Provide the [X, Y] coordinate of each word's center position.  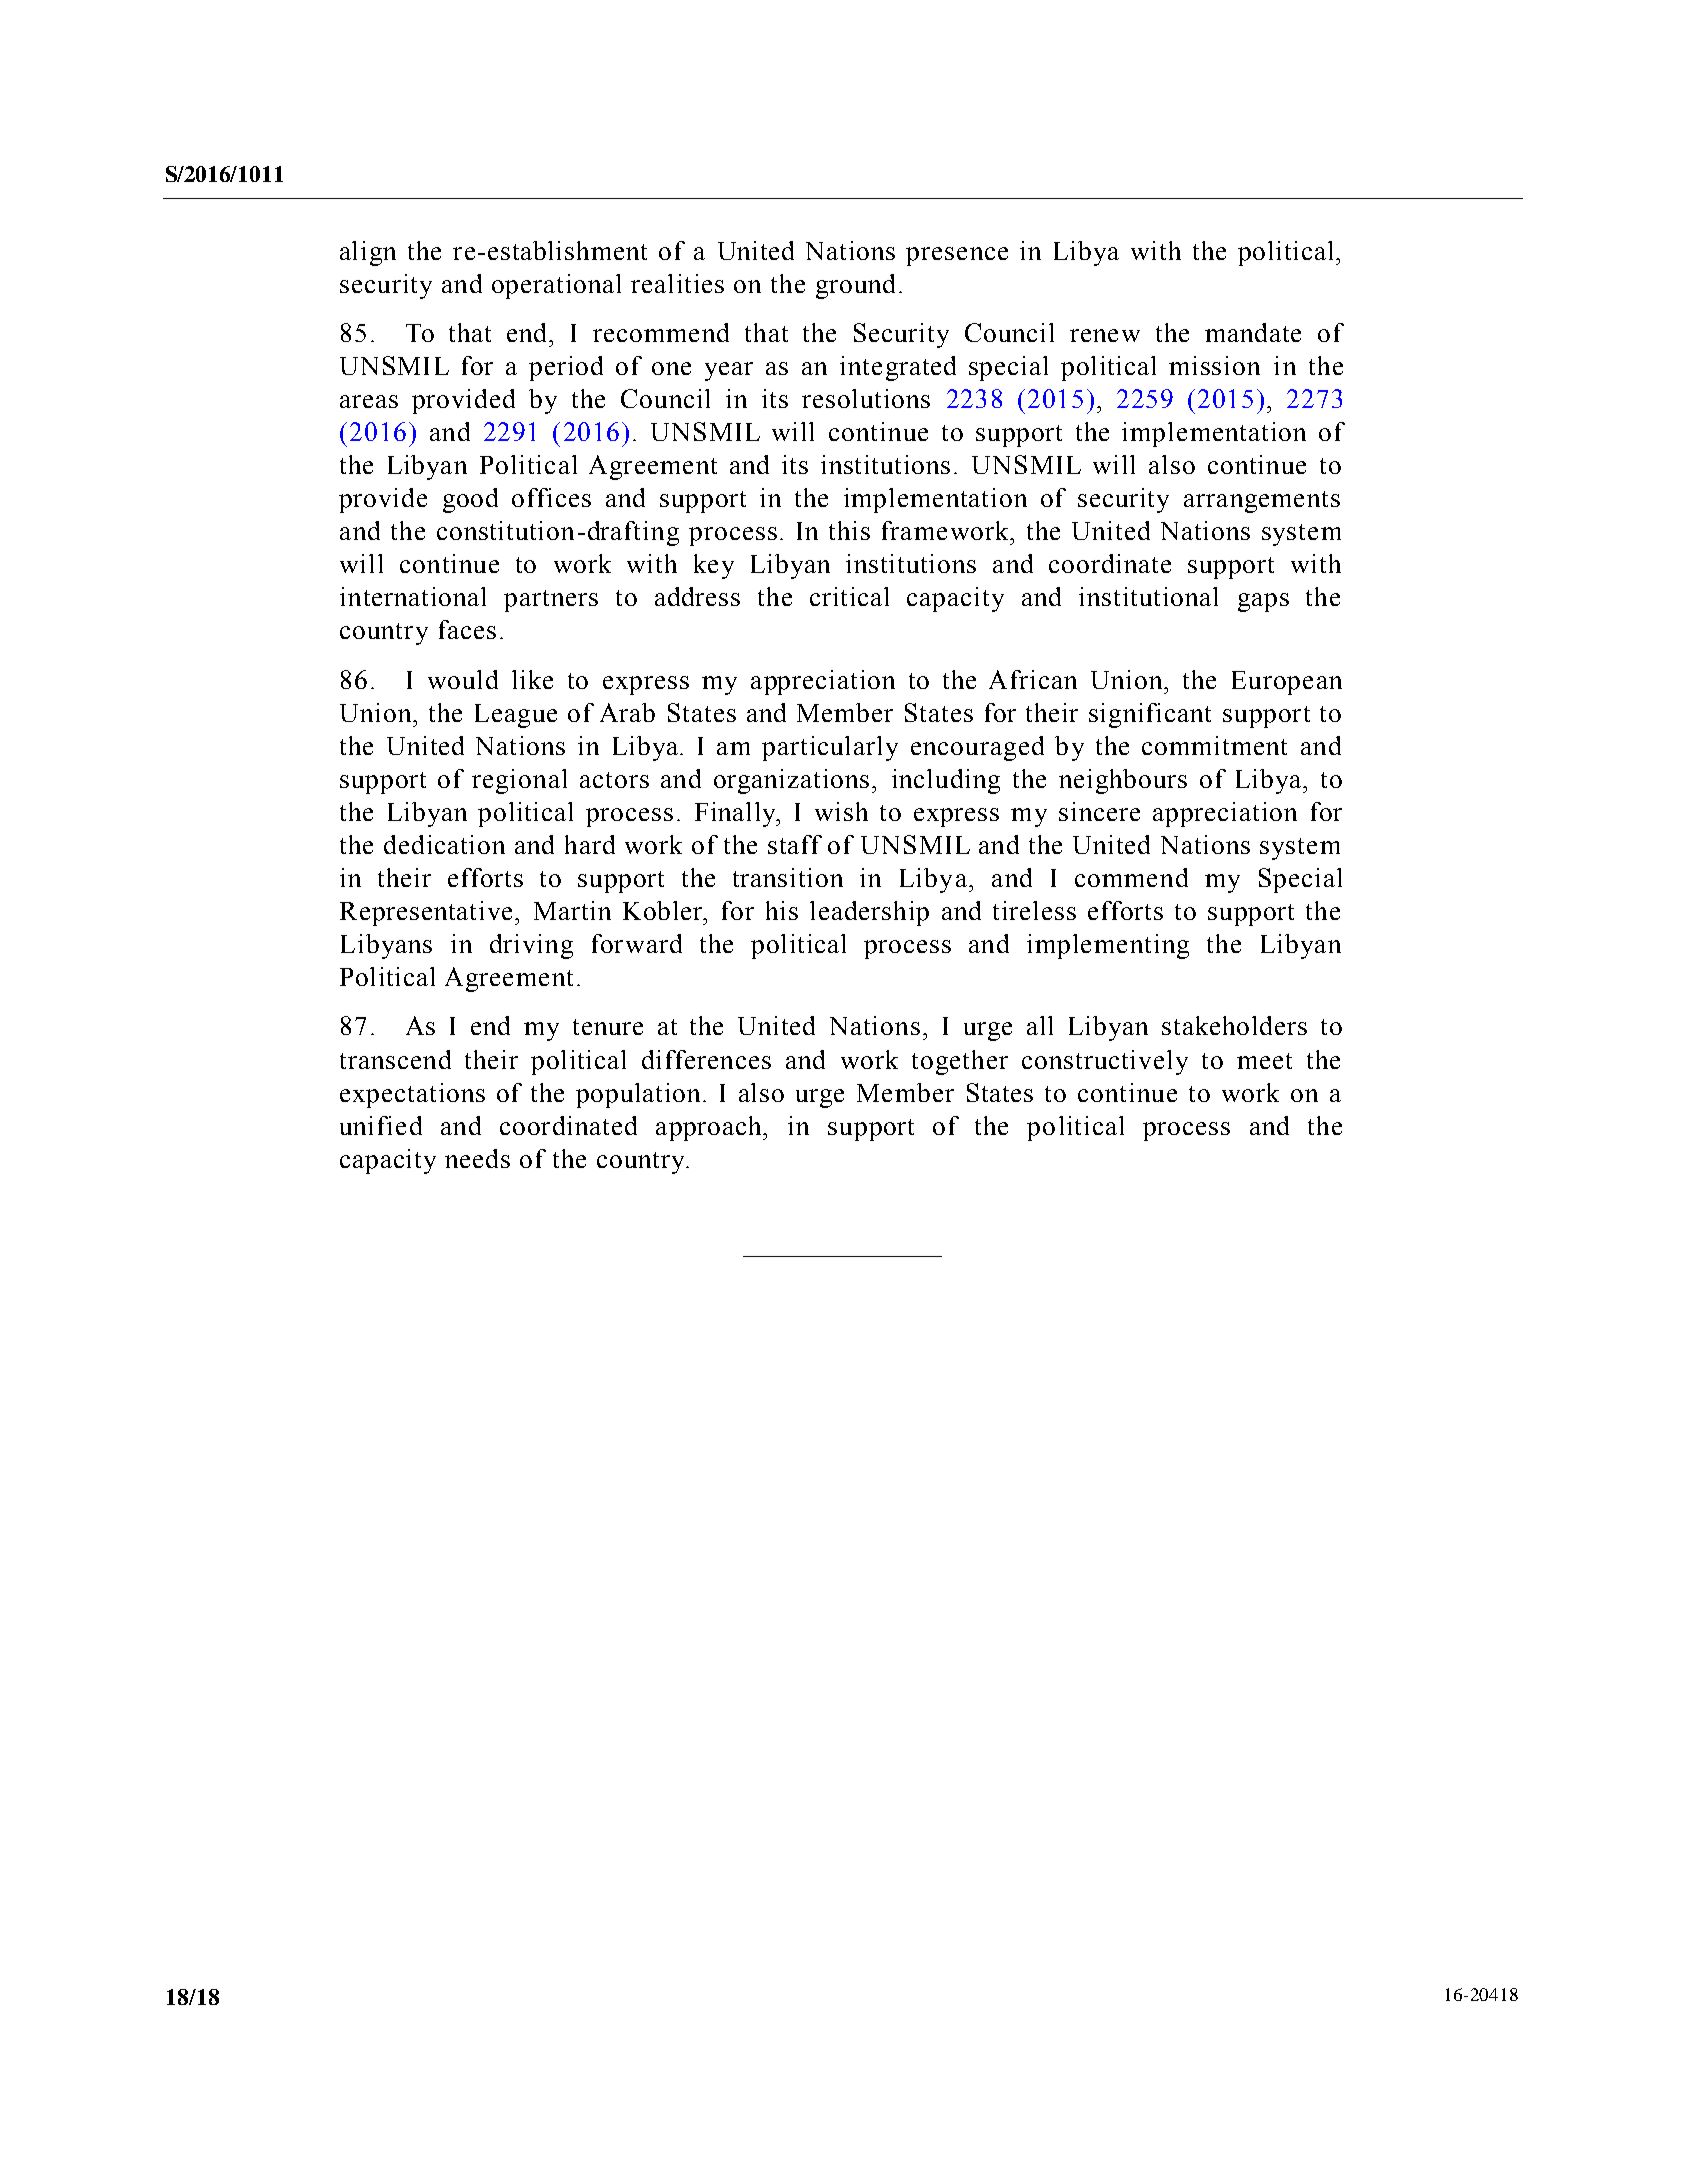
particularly [830, 748]
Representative [428, 913]
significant [1150, 715]
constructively [1105, 1062]
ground [855, 286]
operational [556, 286]
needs [477, 1158]
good [470, 500]
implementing [1108, 946]
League [516, 716]
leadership [869, 913]
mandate [1253, 332]
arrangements [1262, 502]
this [849, 530]
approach [710, 1128]
